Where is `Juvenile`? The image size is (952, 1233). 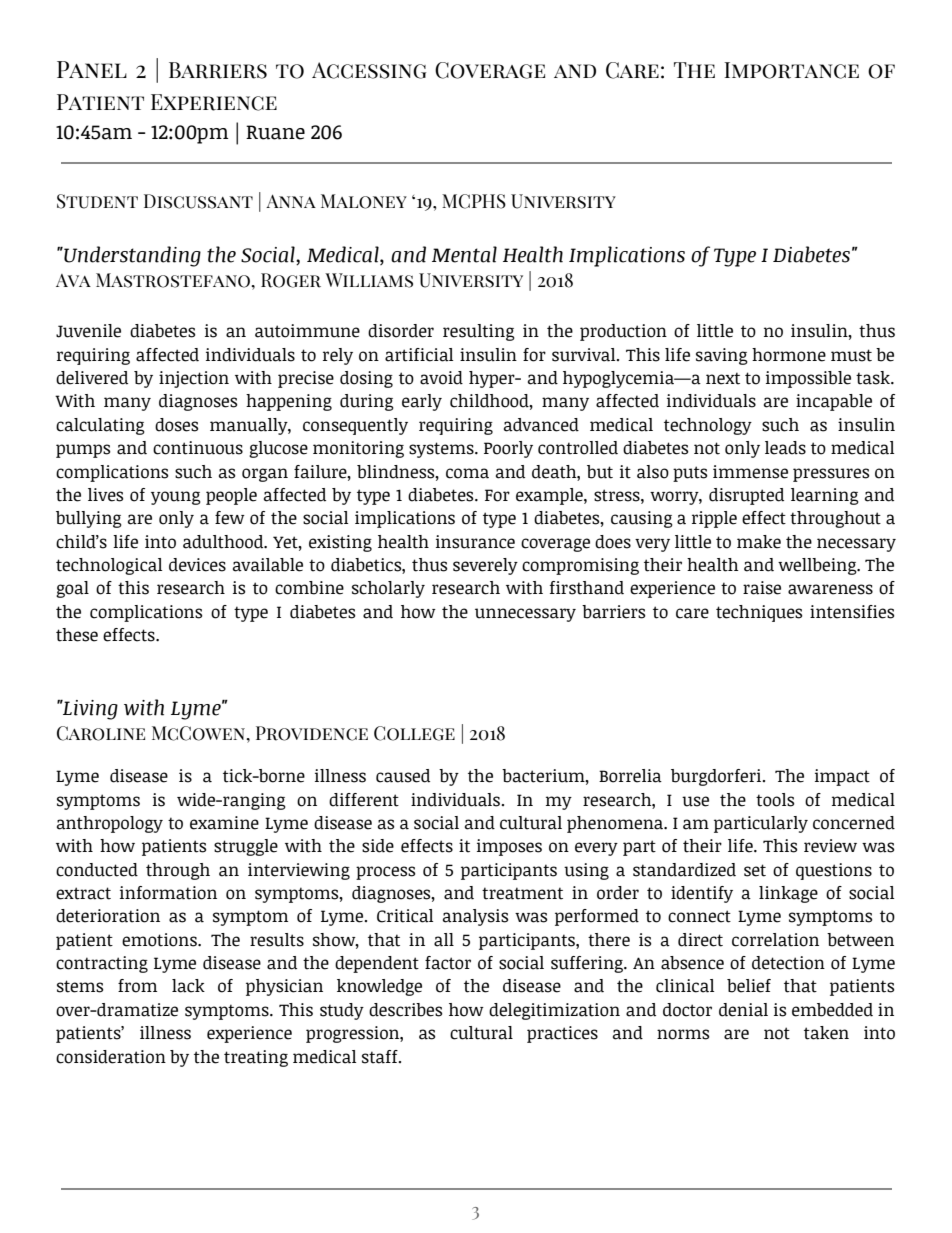 Juvenile is located at coordinates (88, 331).
